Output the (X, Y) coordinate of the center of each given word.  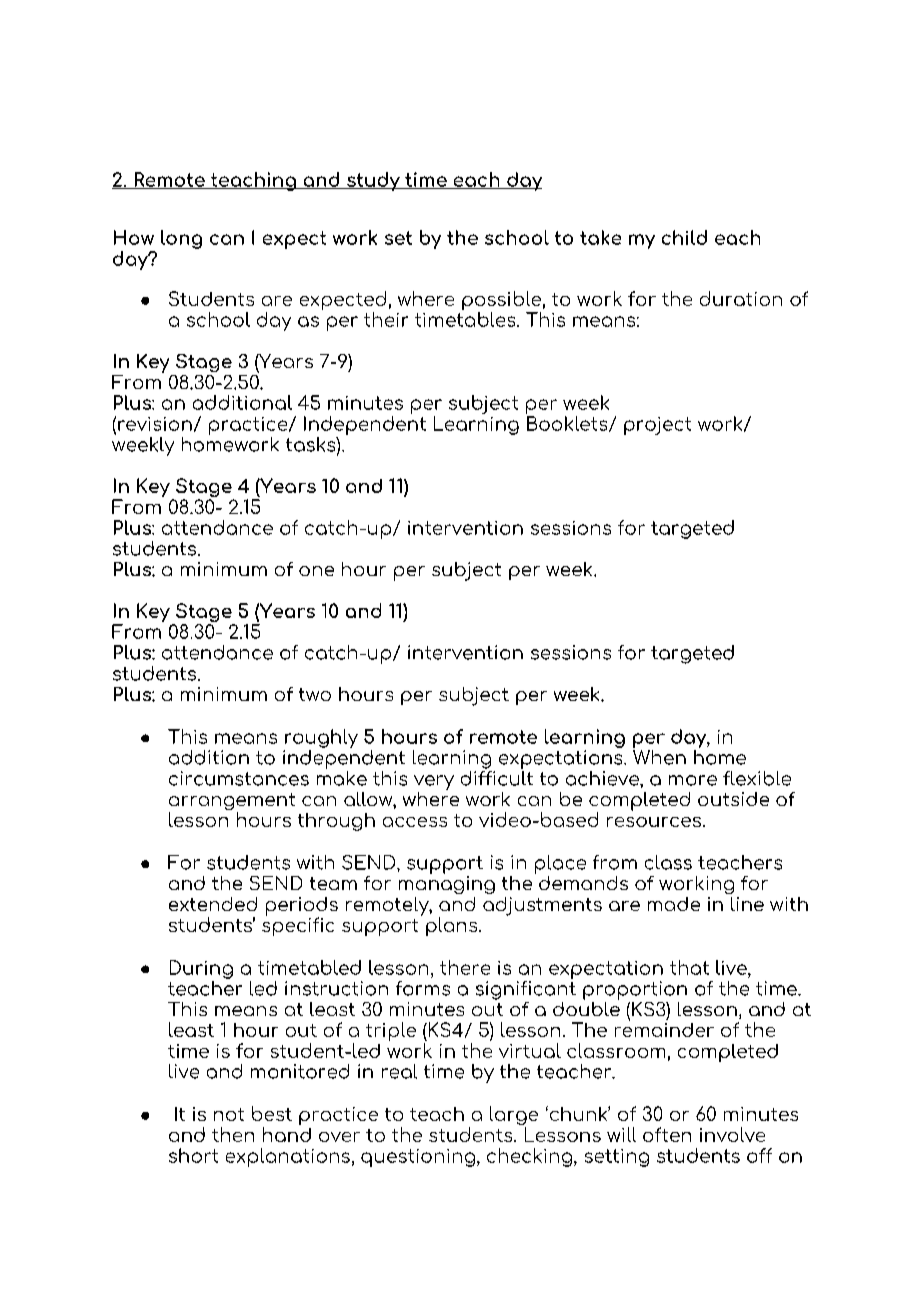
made (674, 904)
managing (447, 885)
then (233, 1134)
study (373, 181)
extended (213, 904)
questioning (419, 1158)
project (657, 426)
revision (155, 424)
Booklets (568, 424)
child (684, 237)
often (667, 1134)
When (659, 757)
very (434, 782)
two (315, 694)
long (181, 239)
